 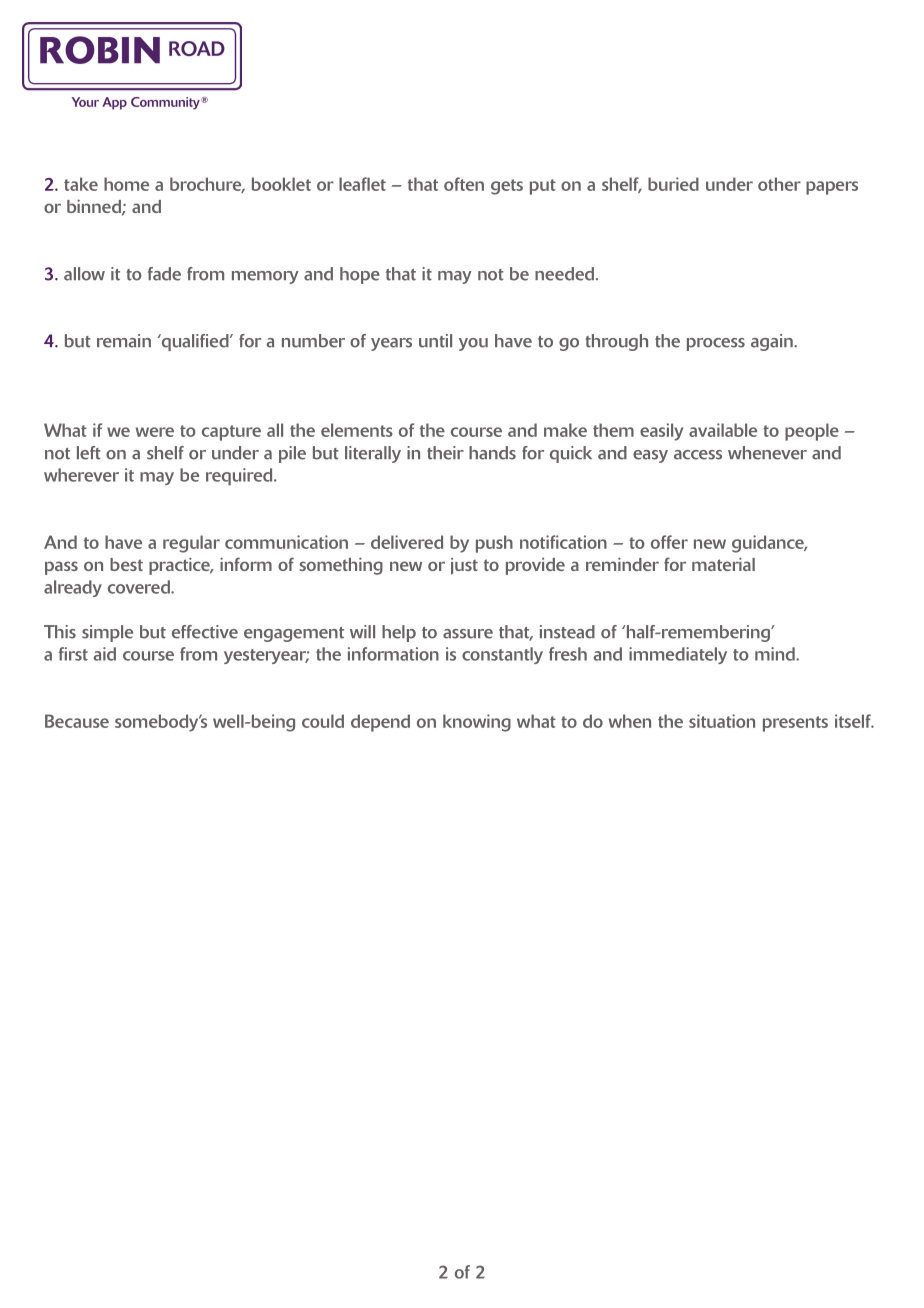 I want to click on regular, so click(x=191, y=544).
